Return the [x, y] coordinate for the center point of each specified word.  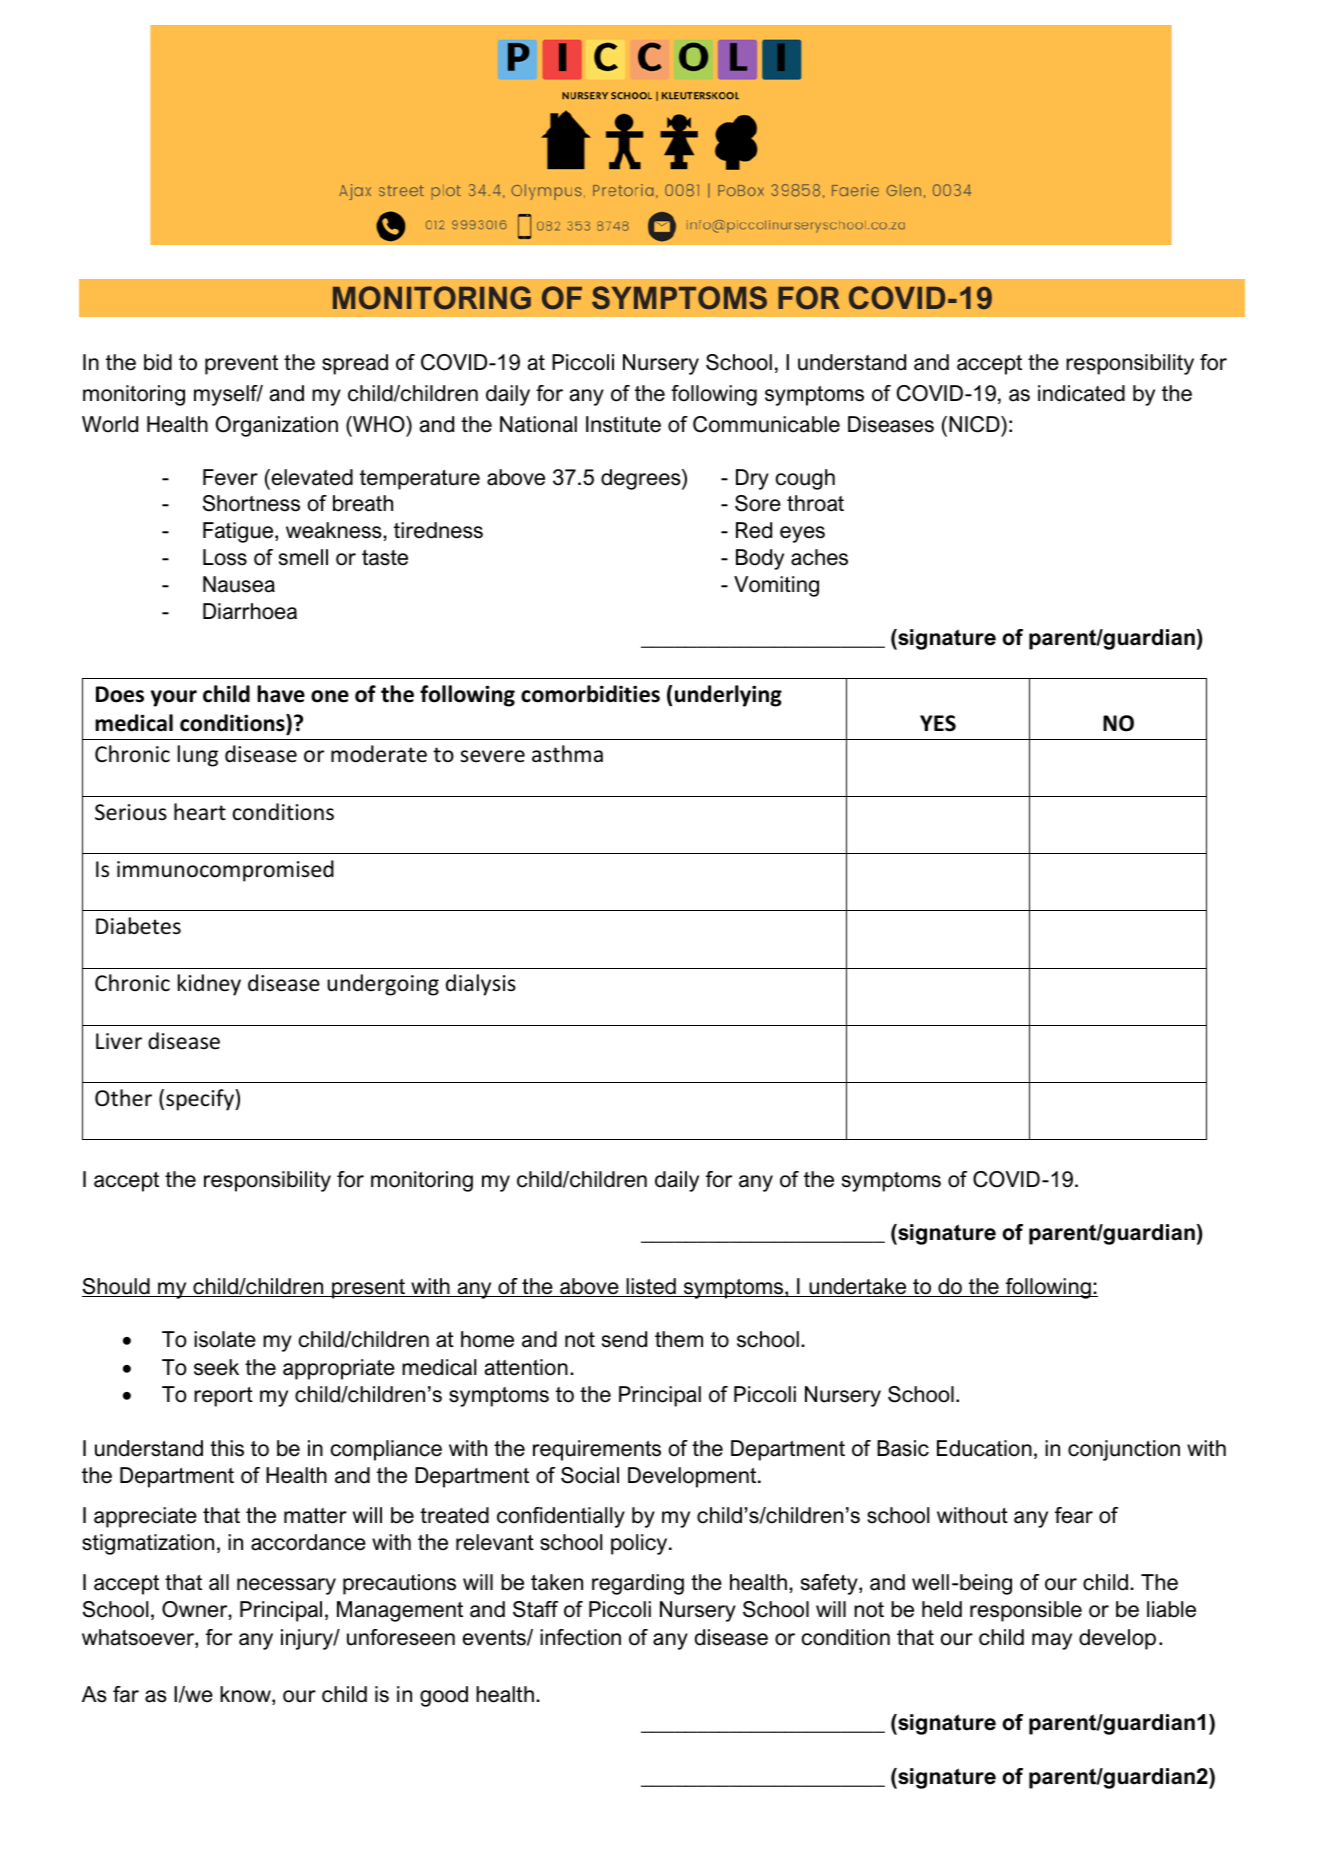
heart [200, 812]
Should [117, 1287]
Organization [276, 426]
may [1052, 1641]
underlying [728, 696]
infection [580, 1637]
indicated [1081, 393]
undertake [858, 1287]
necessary [286, 1586]
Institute [623, 424]
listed [651, 1287]
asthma [567, 753]
